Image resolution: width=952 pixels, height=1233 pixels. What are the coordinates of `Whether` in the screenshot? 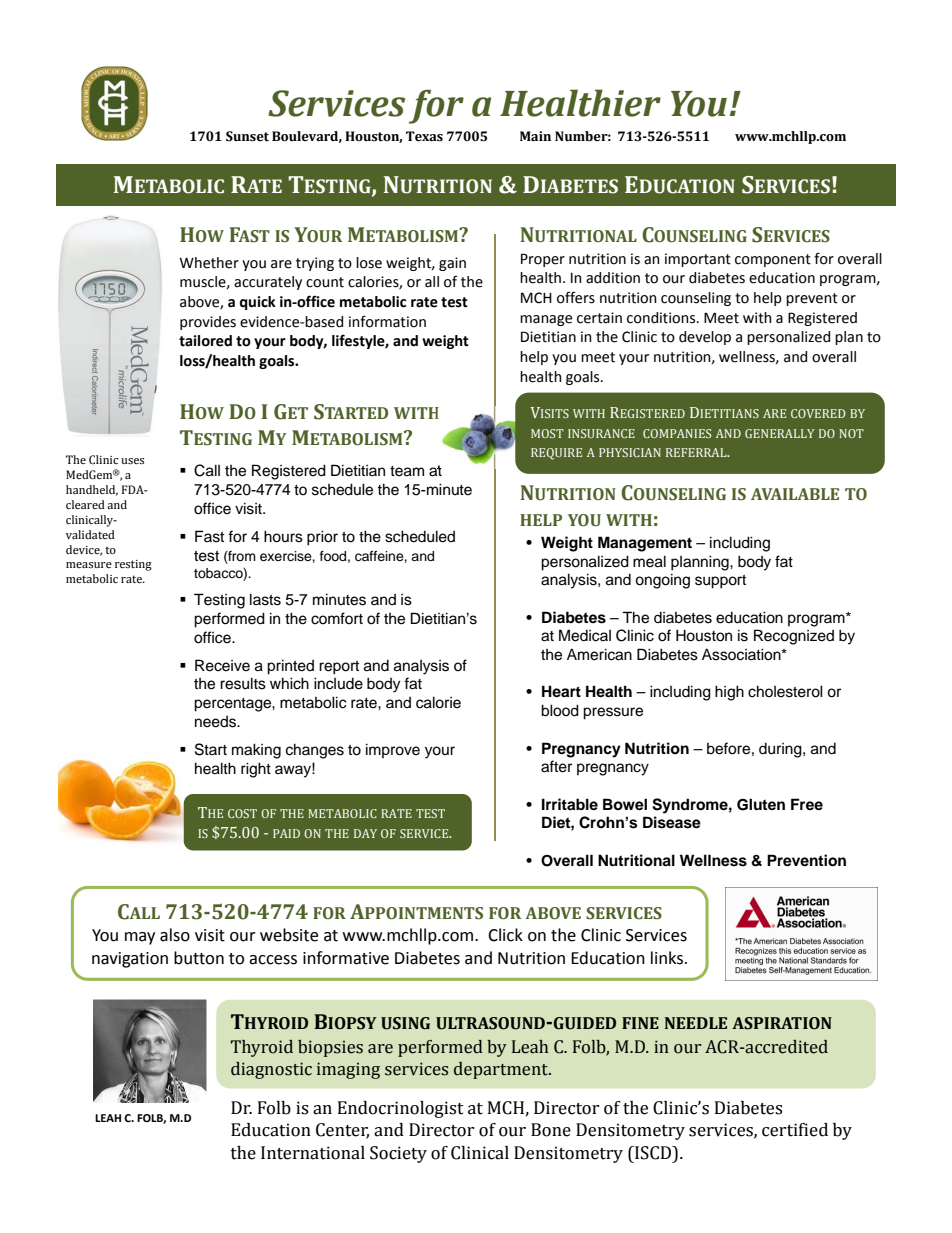 It's located at (209, 263).
